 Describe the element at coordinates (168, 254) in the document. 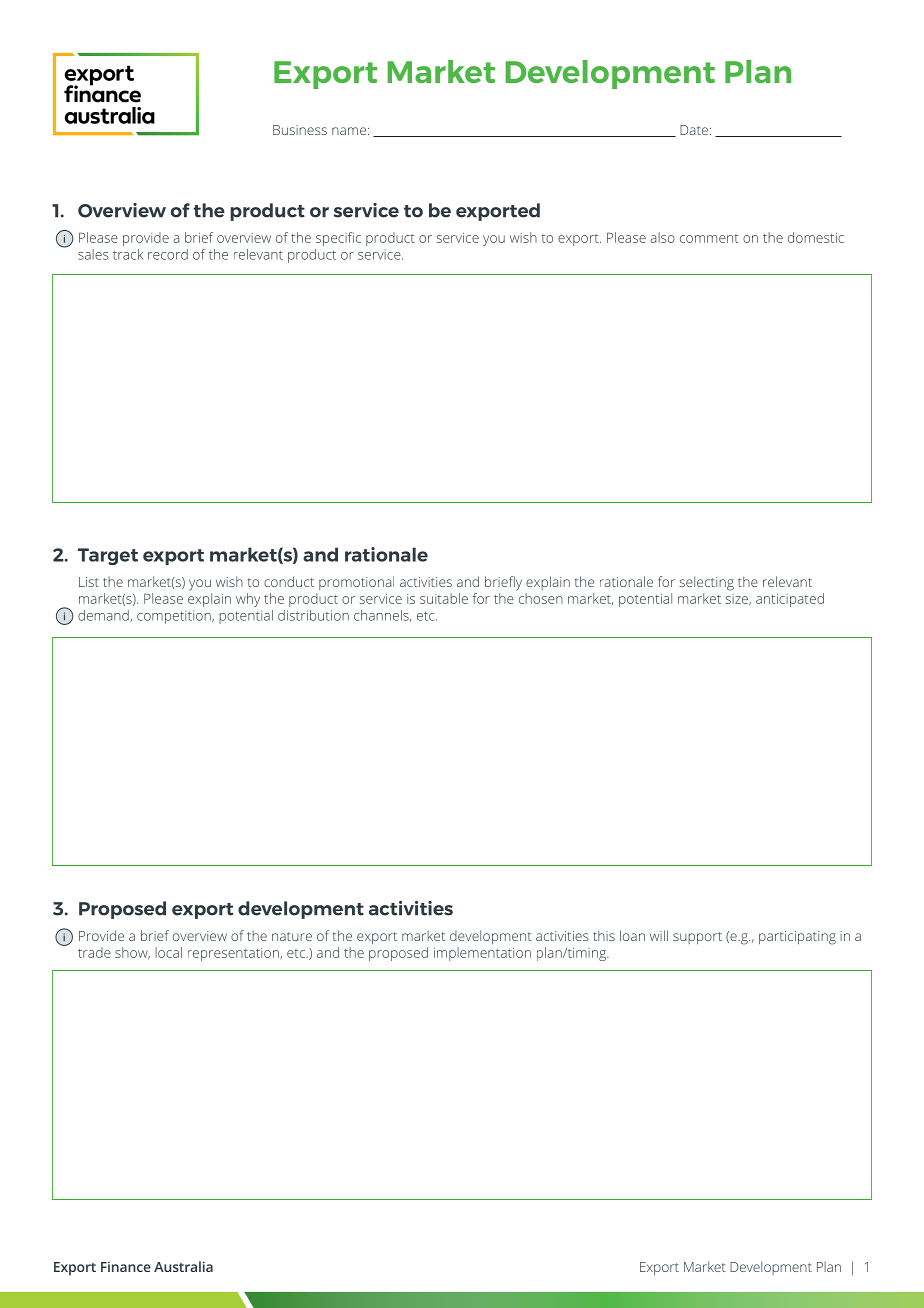

I see `record` at that location.
